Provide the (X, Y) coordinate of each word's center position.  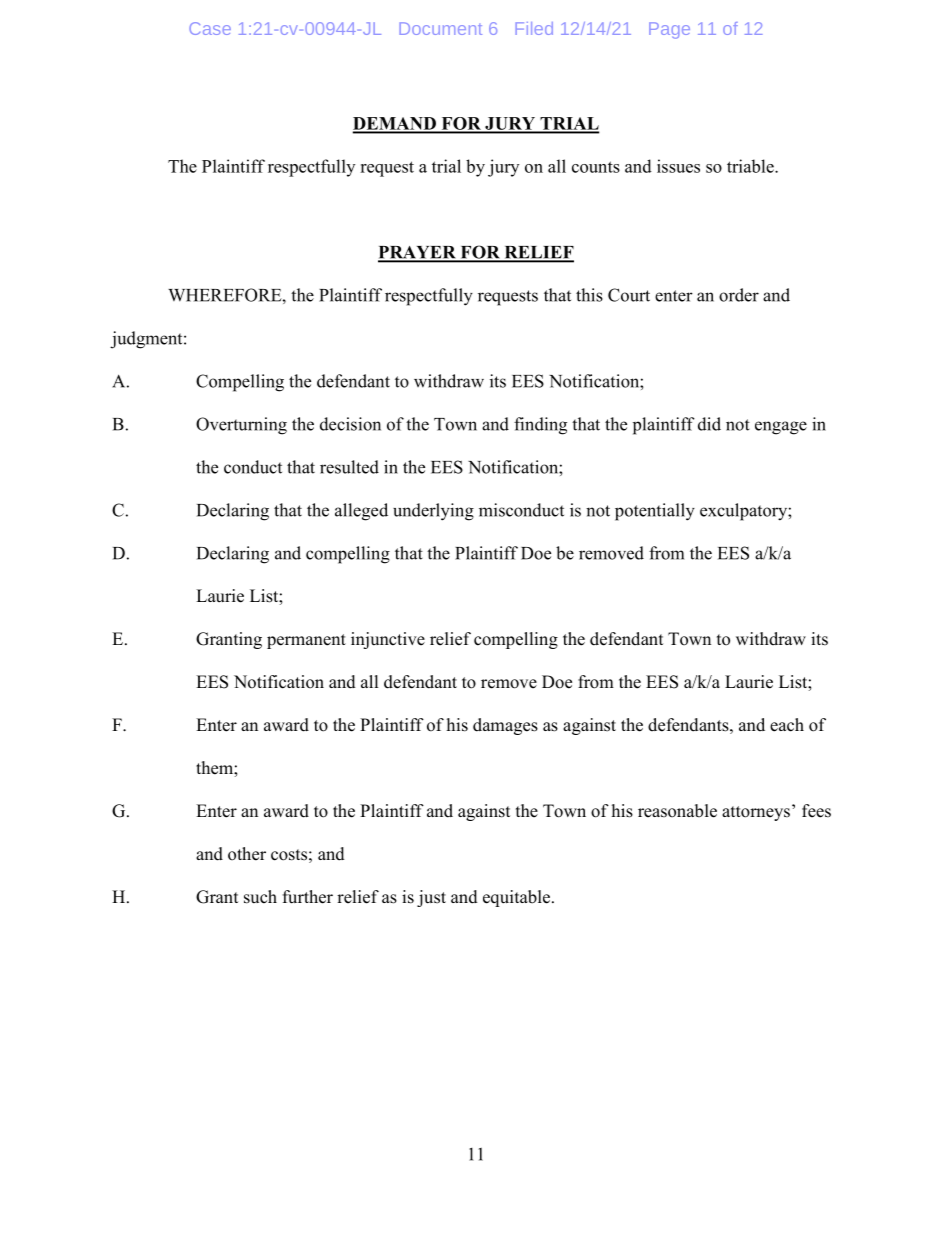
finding (540, 426)
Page (669, 30)
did (709, 424)
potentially (655, 512)
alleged (361, 512)
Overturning (241, 426)
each (787, 725)
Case (210, 28)
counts (596, 167)
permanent (306, 641)
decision (350, 424)
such (260, 897)
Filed (534, 28)
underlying (433, 512)
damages (505, 726)
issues (678, 166)
